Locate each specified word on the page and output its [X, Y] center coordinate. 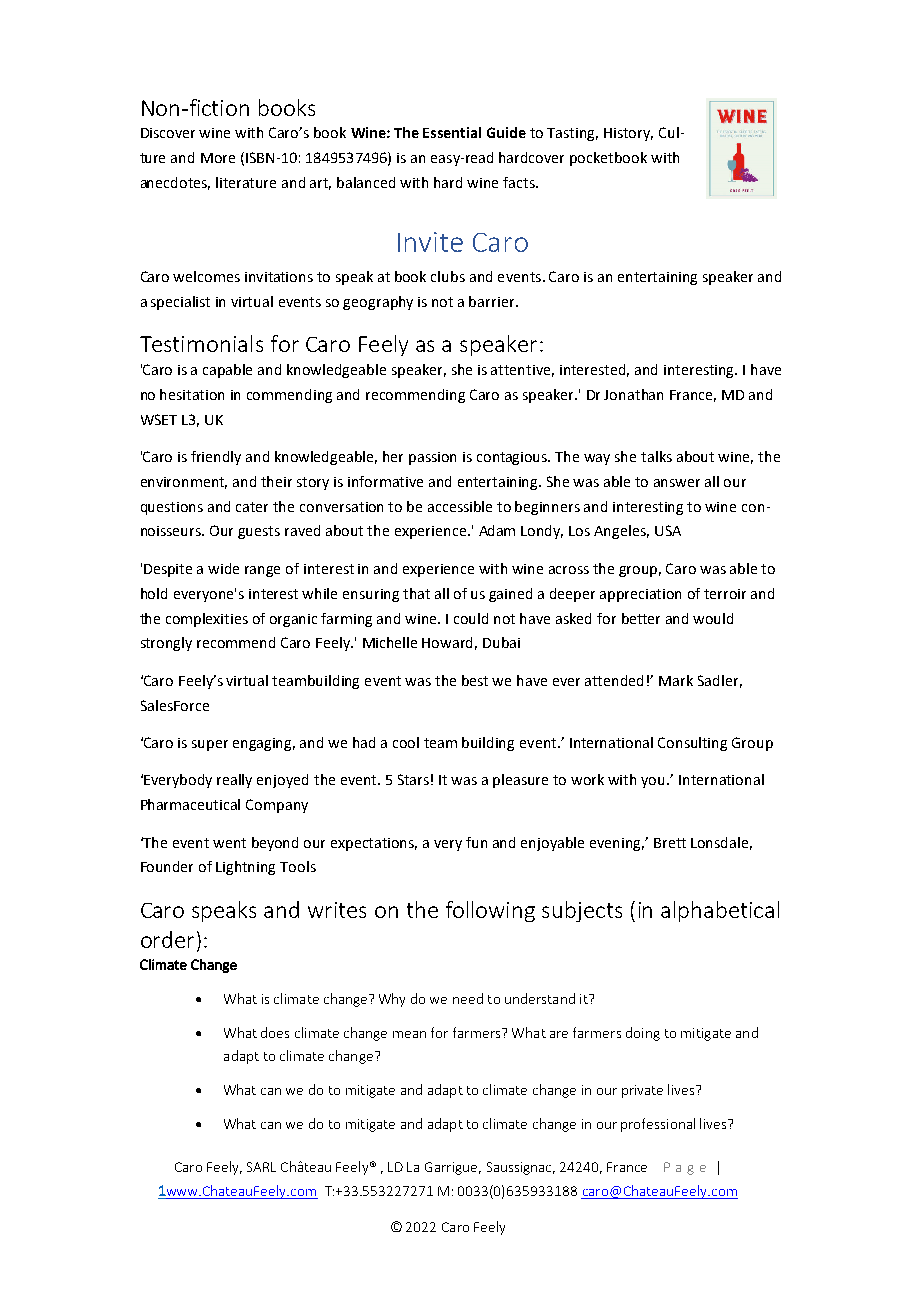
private [642, 1091]
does [275, 1032]
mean [409, 1034]
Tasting [572, 134]
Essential [452, 132]
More [218, 158]
